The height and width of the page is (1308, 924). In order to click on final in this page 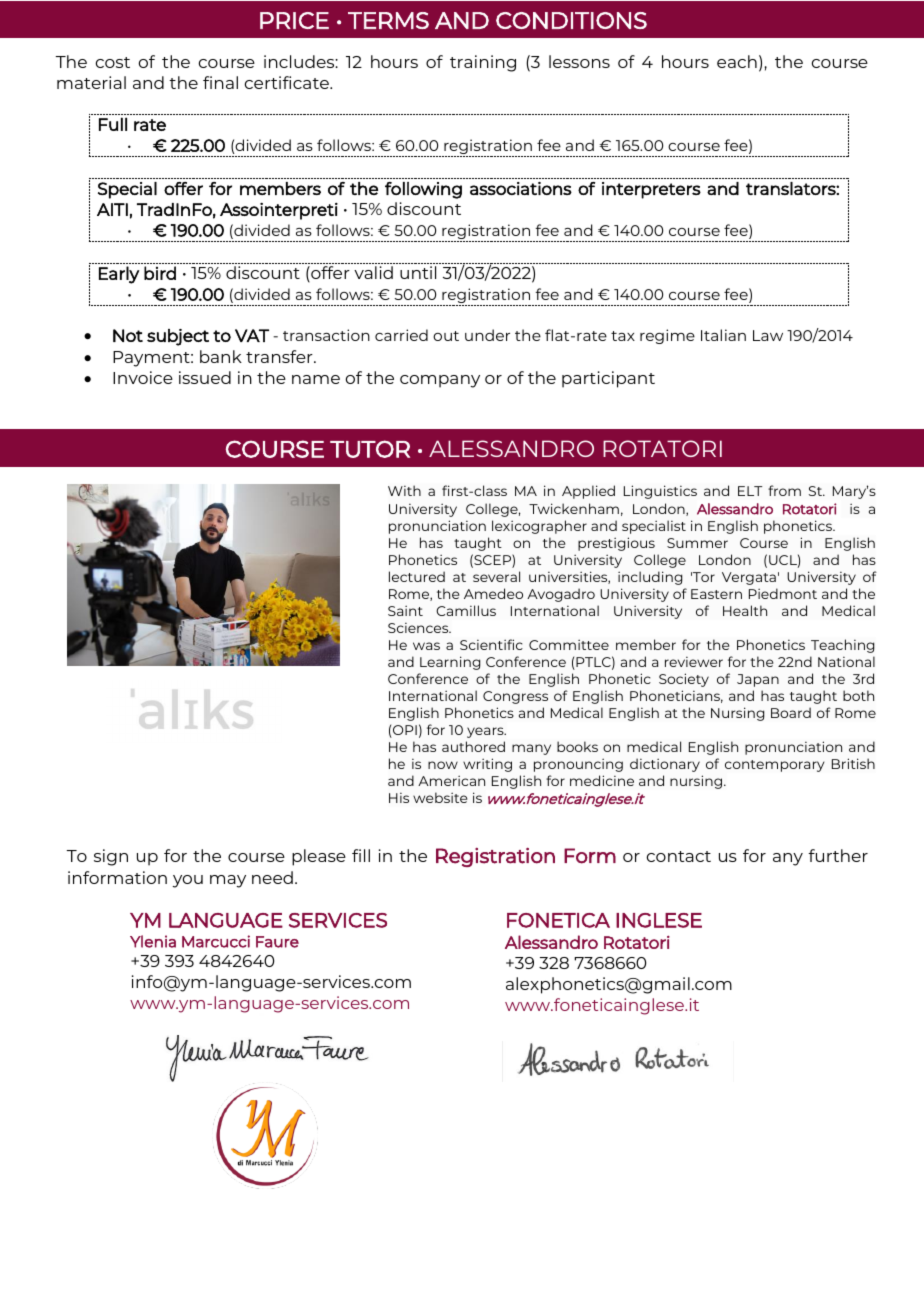, I will do `click(220, 82)`.
